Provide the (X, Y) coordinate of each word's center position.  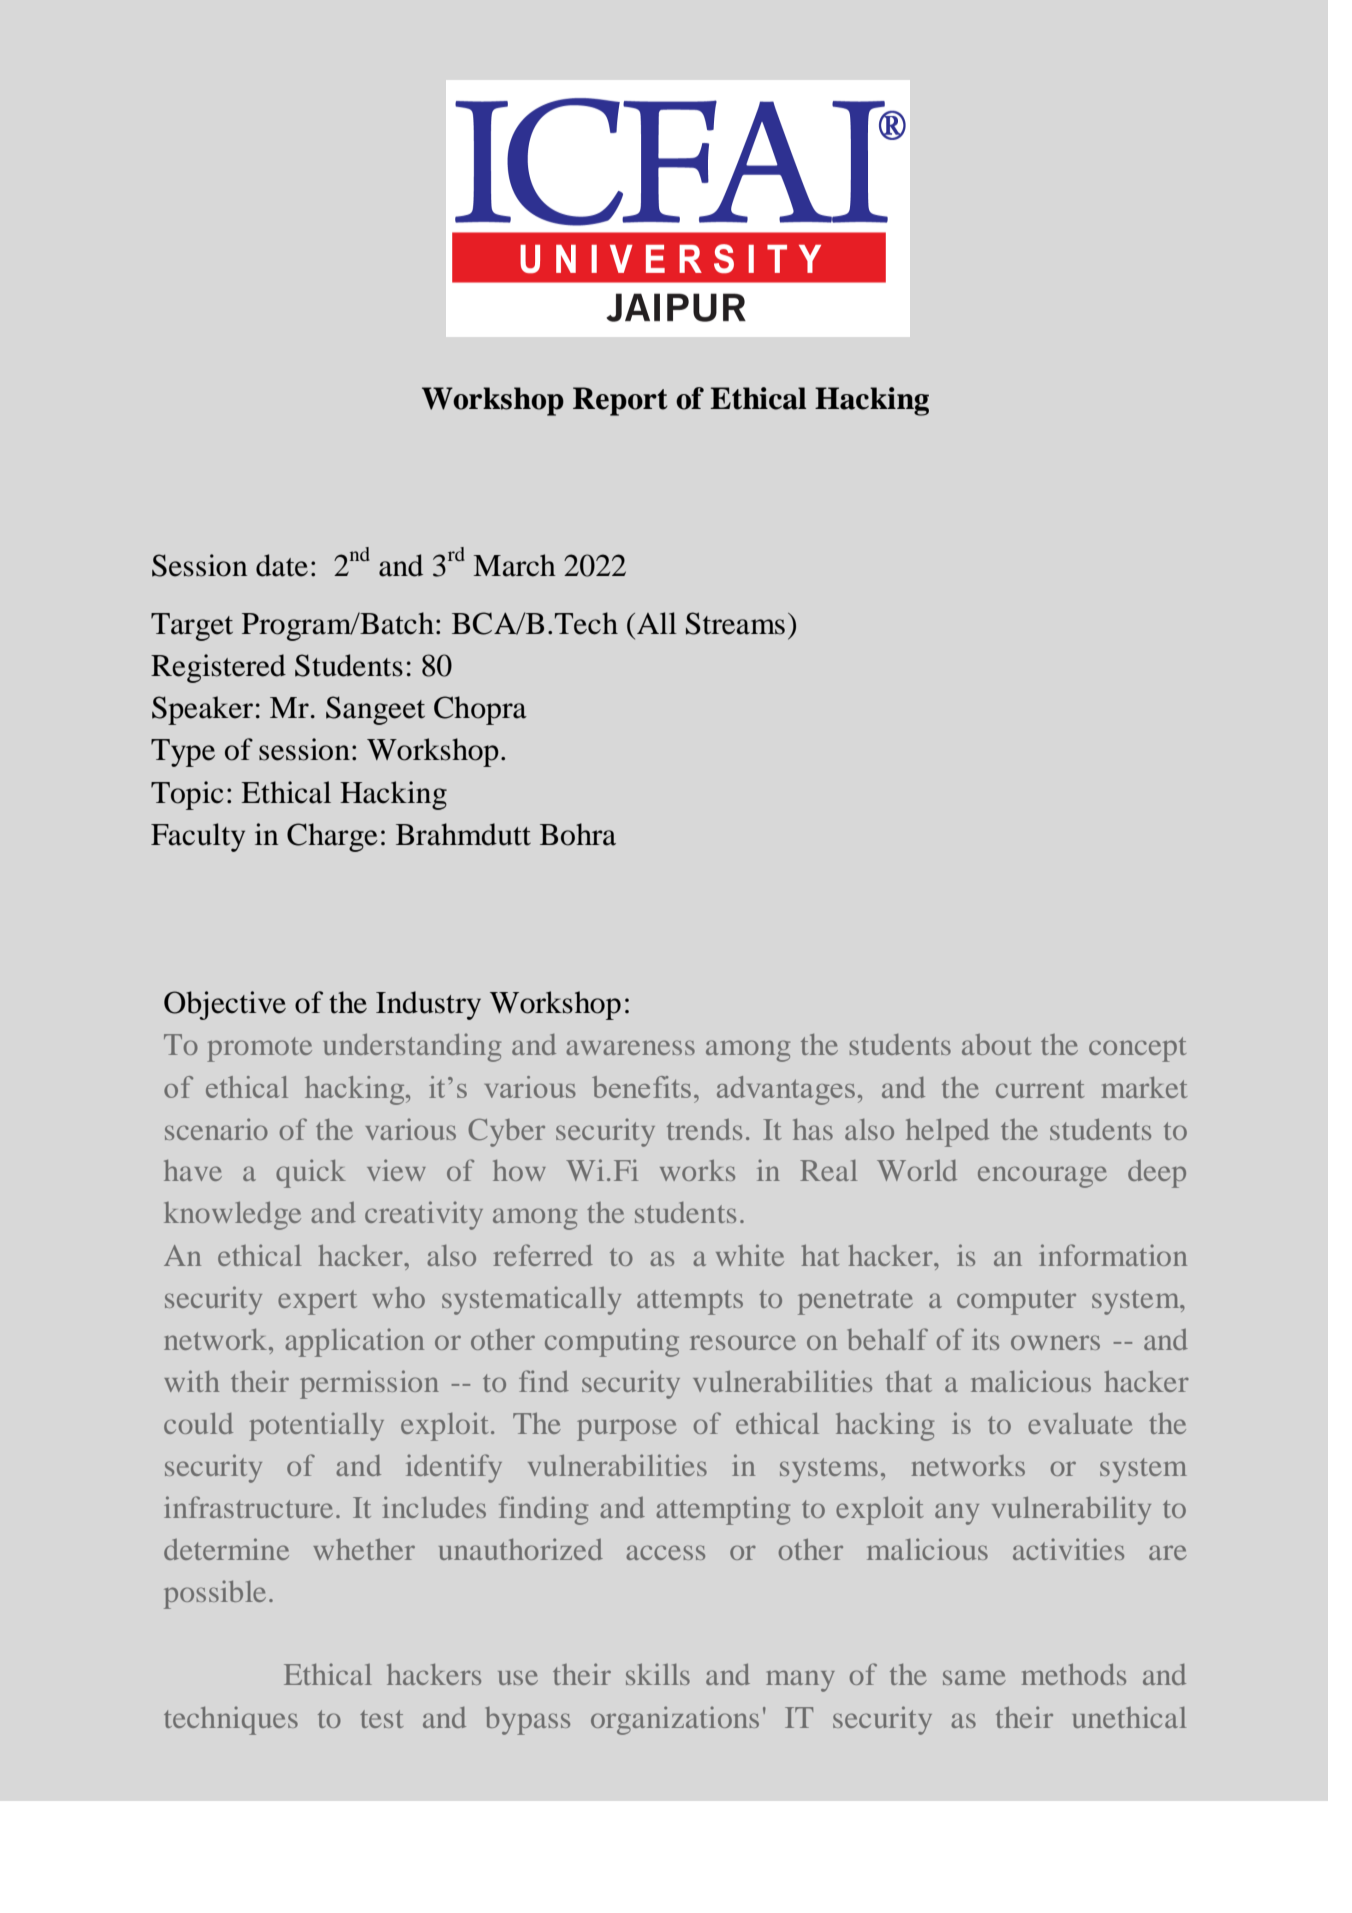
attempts (690, 1302)
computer (1016, 1302)
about (996, 1044)
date (282, 565)
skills (658, 1674)
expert (317, 1302)
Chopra (480, 710)
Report (620, 401)
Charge (332, 837)
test (381, 1719)
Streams (735, 623)
